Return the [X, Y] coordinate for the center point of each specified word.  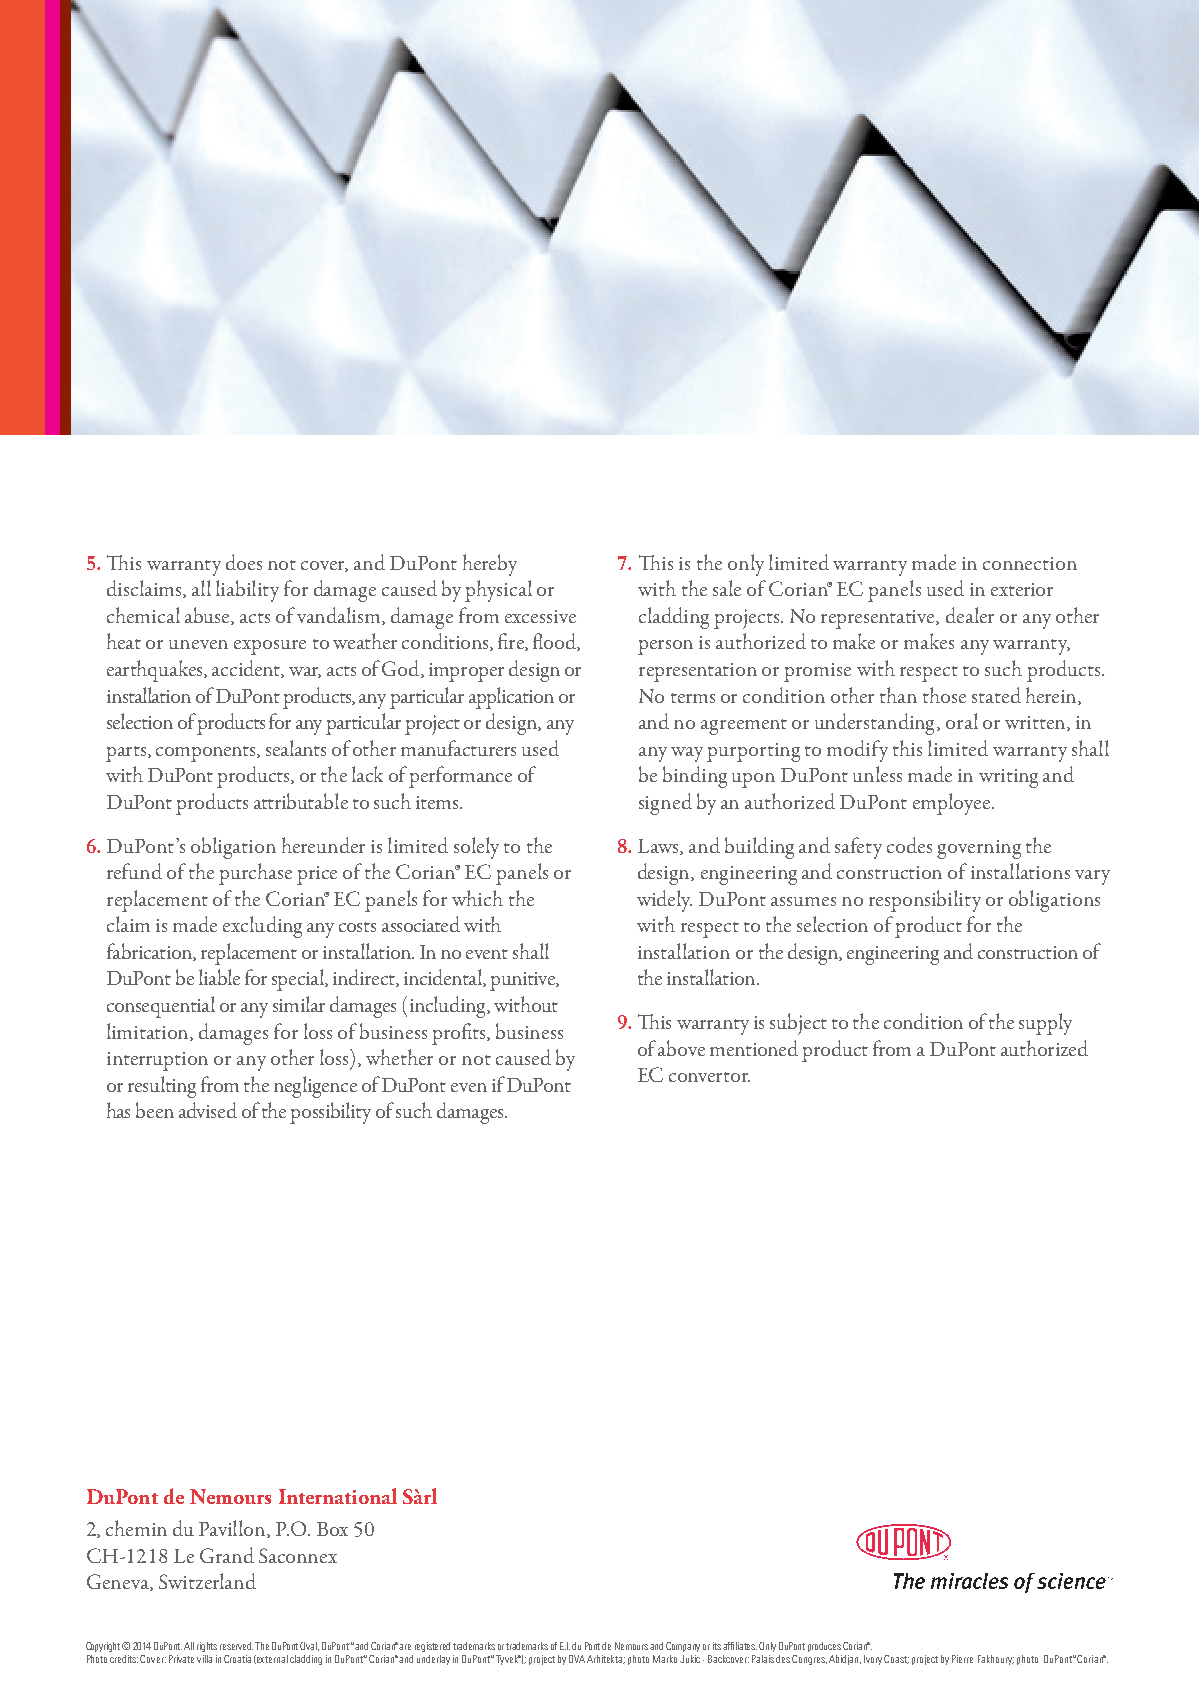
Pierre [962, 1659]
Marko [665, 1659]
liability [247, 591]
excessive [540, 616]
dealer [970, 615]
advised [208, 1110]
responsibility [925, 901]
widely [664, 901]
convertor [709, 1077]
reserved [236, 1646]
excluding [262, 927]
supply [1045, 1024]
